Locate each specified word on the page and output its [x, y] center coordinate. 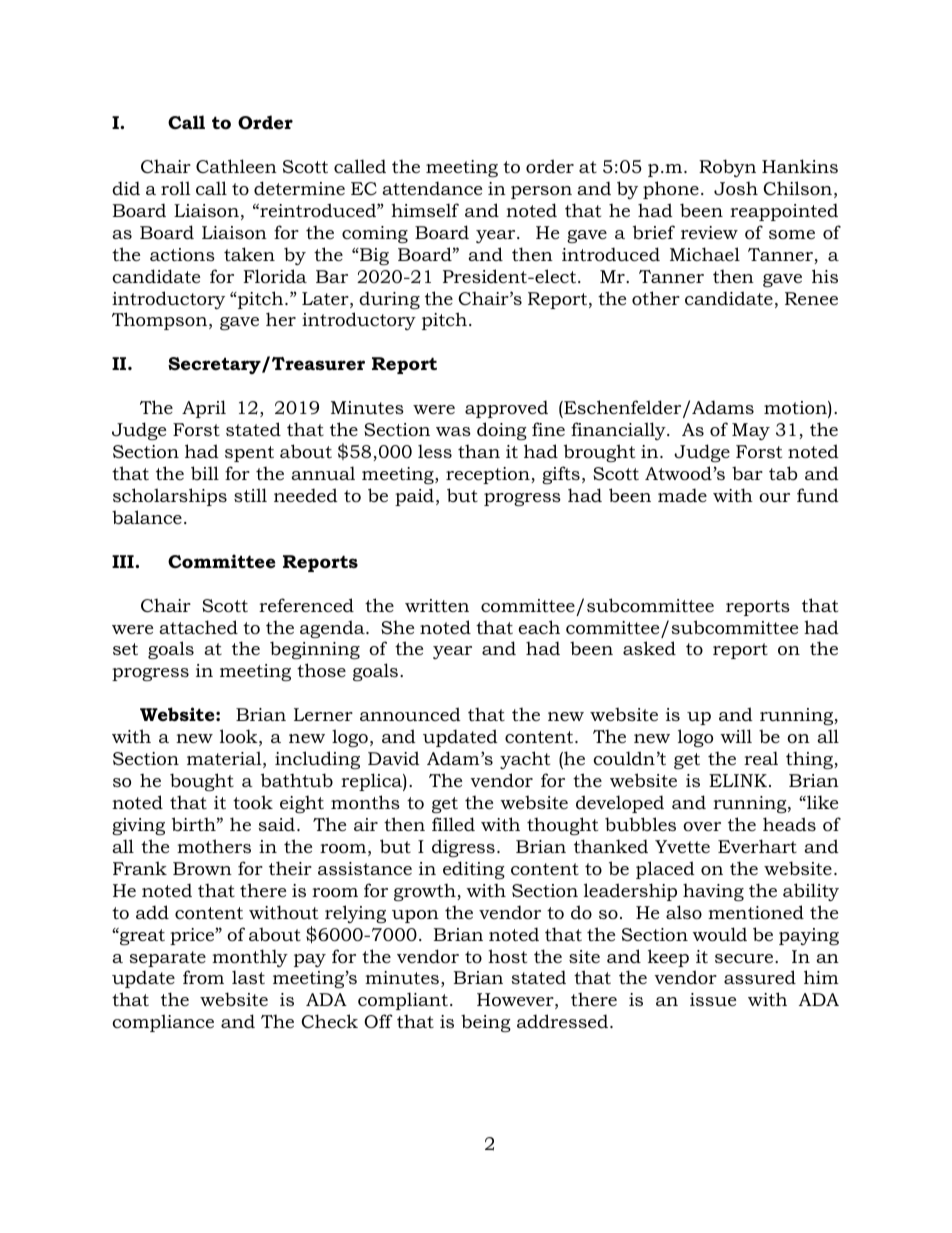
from [203, 977]
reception [489, 475]
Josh [736, 188]
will [736, 736]
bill [205, 473]
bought [202, 782]
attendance [432, 188]
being [486, 1023]
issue [713, 999]
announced [410, 714]
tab [783, 473]
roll [176, 188]
